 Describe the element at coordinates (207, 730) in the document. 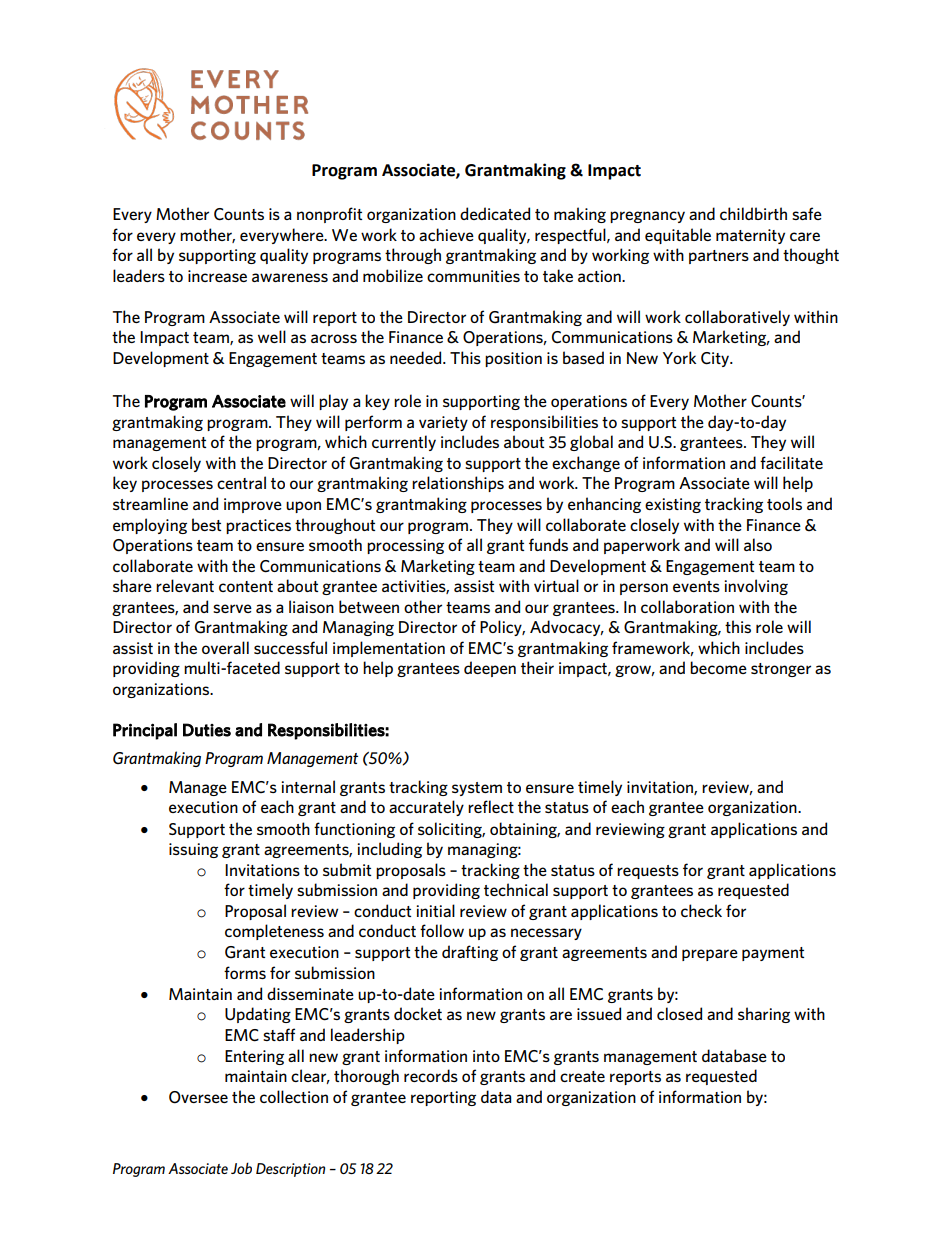

I see `Duties` at that location.
